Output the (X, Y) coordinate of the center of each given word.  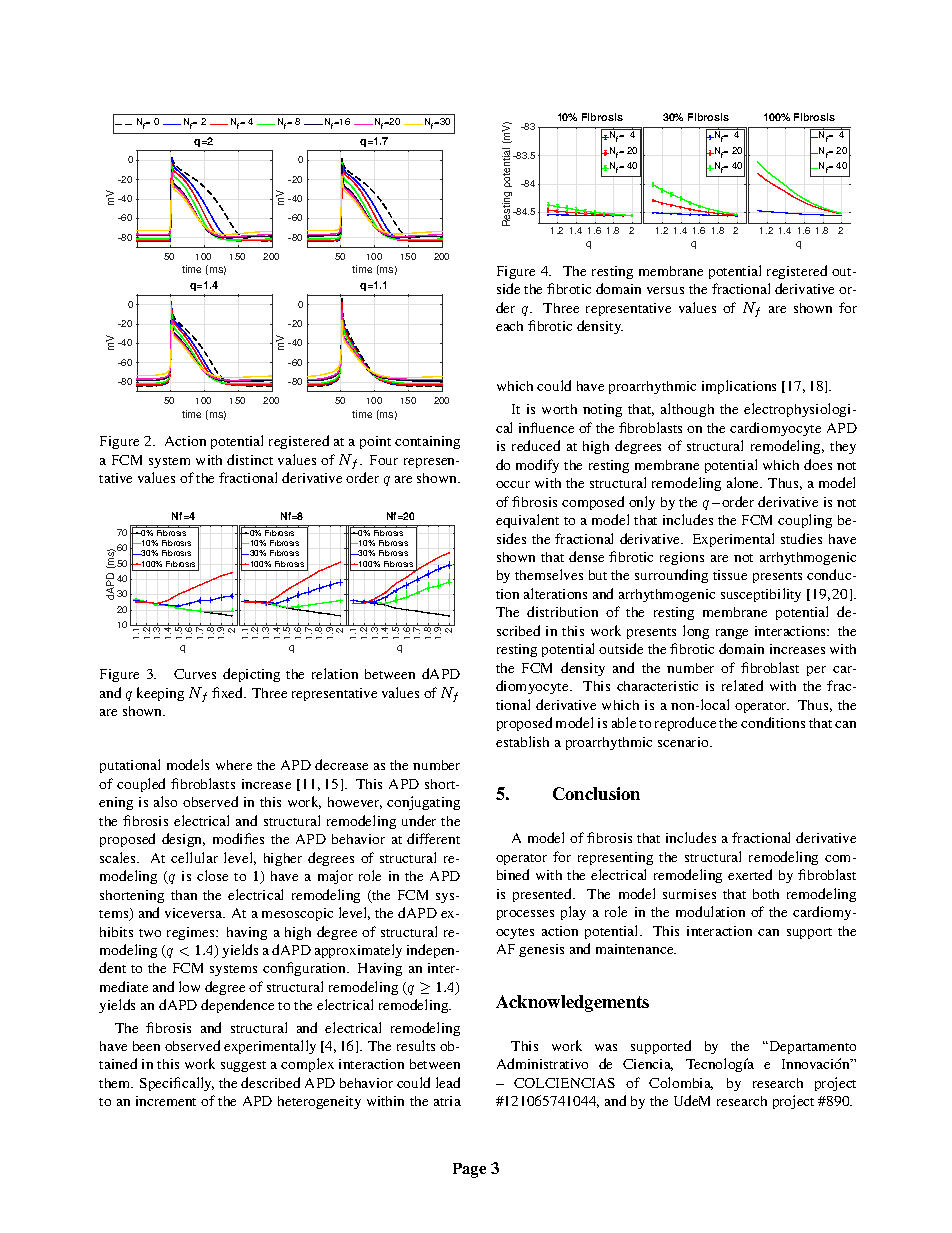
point (375, 442)
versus (665, 290)
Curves (195, 674)
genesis (541, 950)
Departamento (811, 1047)
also (165, 801)
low (189, 986)
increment (166, 1101)
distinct (250, 459)
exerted (750, 874)
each (509, 326)
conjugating (423, 803)
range (732, 634)
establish (522, 741)
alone (744, 482)
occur (513, 484)
